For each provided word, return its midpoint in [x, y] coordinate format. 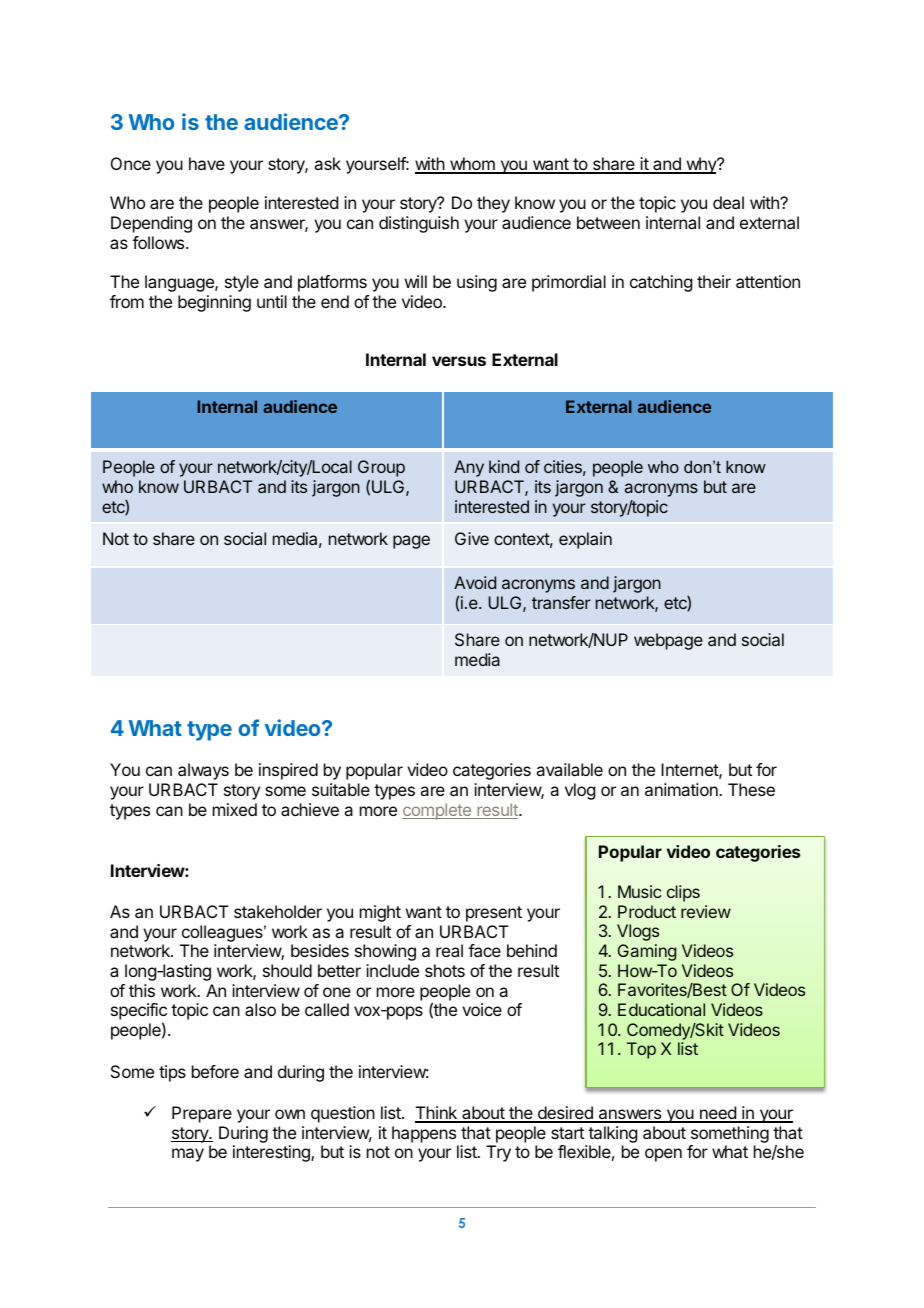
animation [682, 789]
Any [469, 468]
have [207, 163]
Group [381, 470]
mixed [235, 809]
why [701, 165]
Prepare [202, 1114]
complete [437, 811]
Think [437, 1114]
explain [585, 540]
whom [472, 165]
